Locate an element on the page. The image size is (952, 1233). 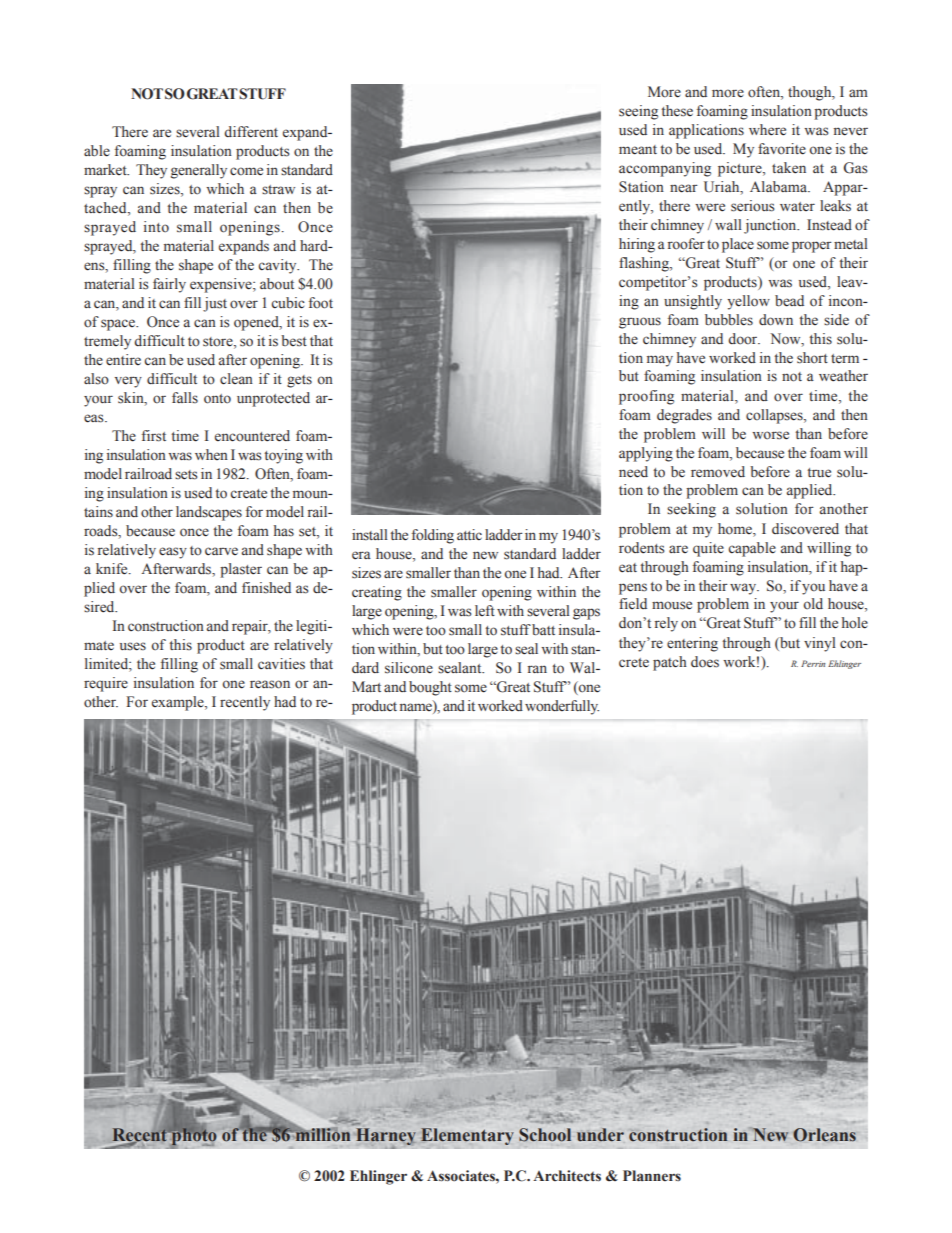
different is located at coordinates (251, 132).
